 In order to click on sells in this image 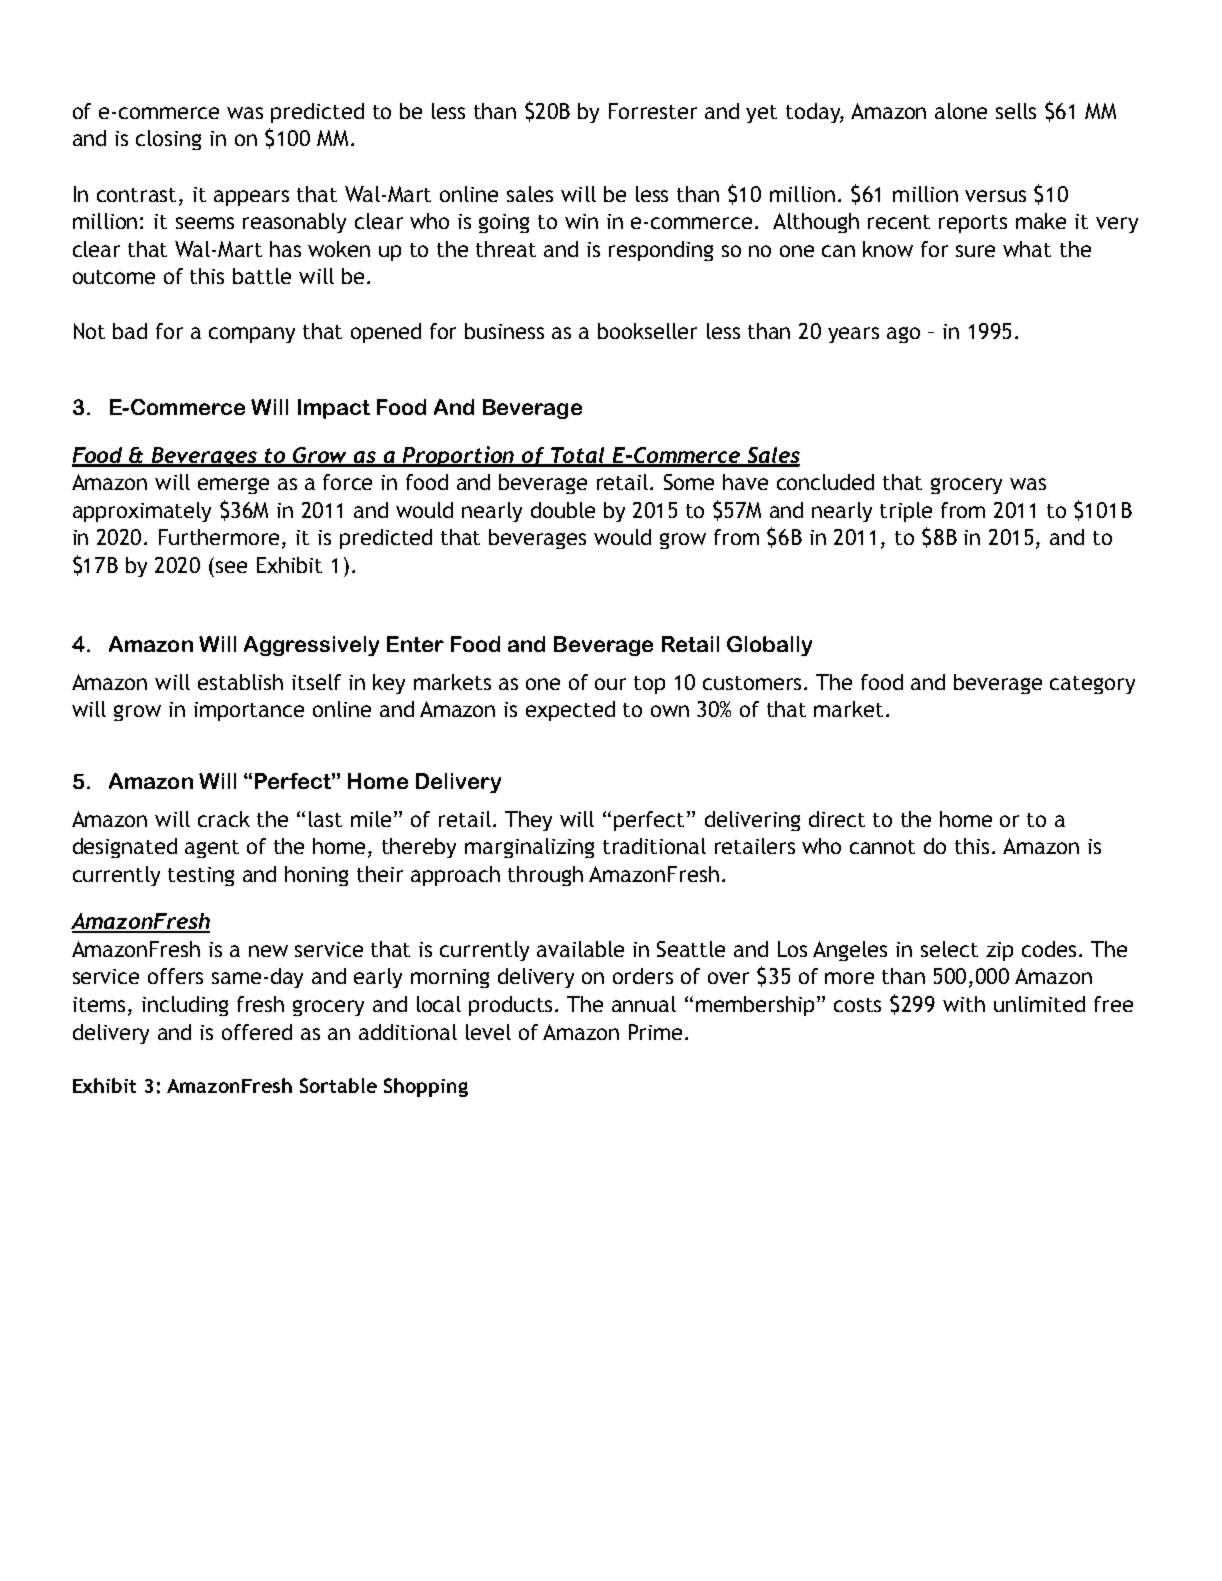, I will do `click(1016, 111)`.
